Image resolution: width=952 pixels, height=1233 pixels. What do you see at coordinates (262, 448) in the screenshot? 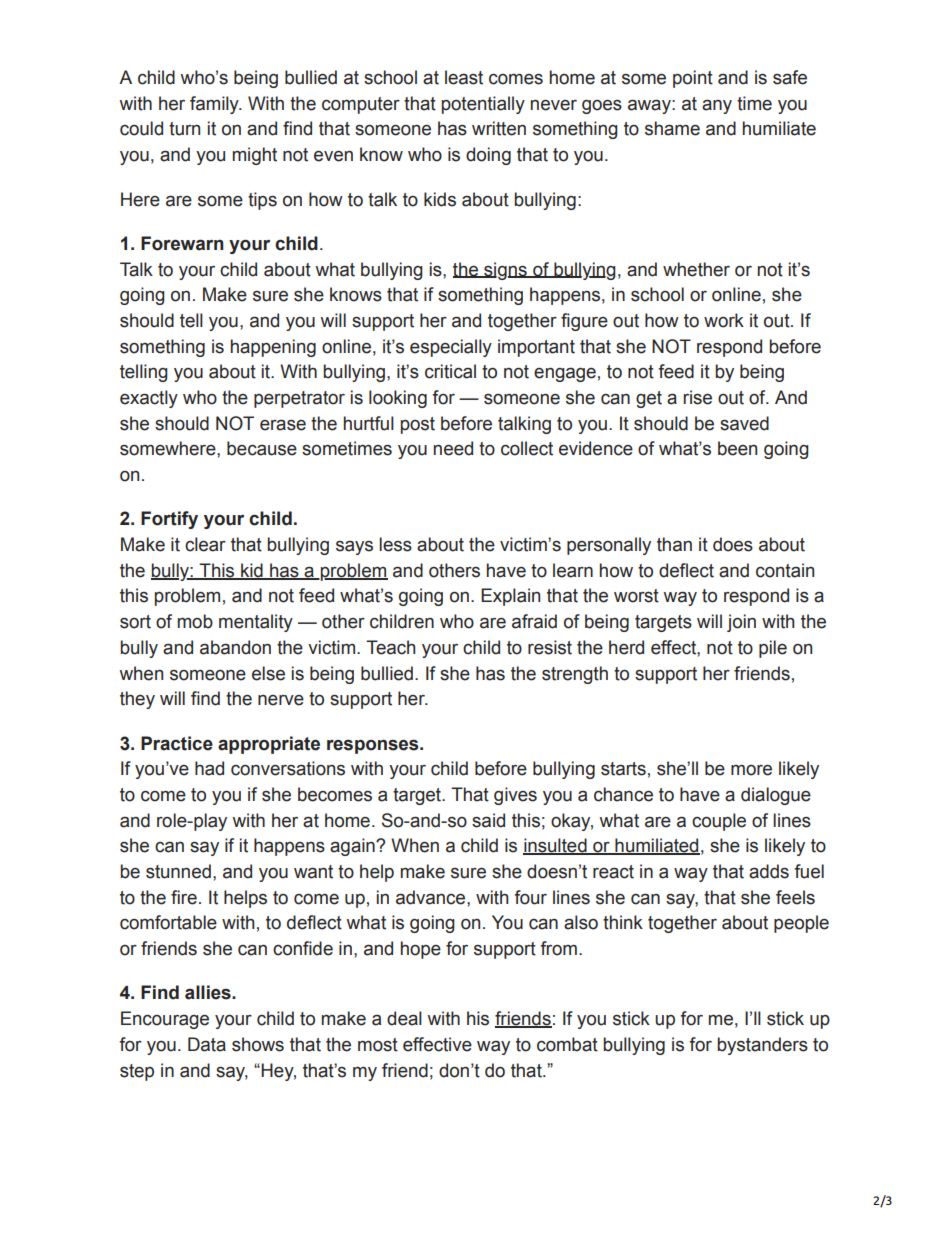
I see `because` at bounding box center [262, 448].
